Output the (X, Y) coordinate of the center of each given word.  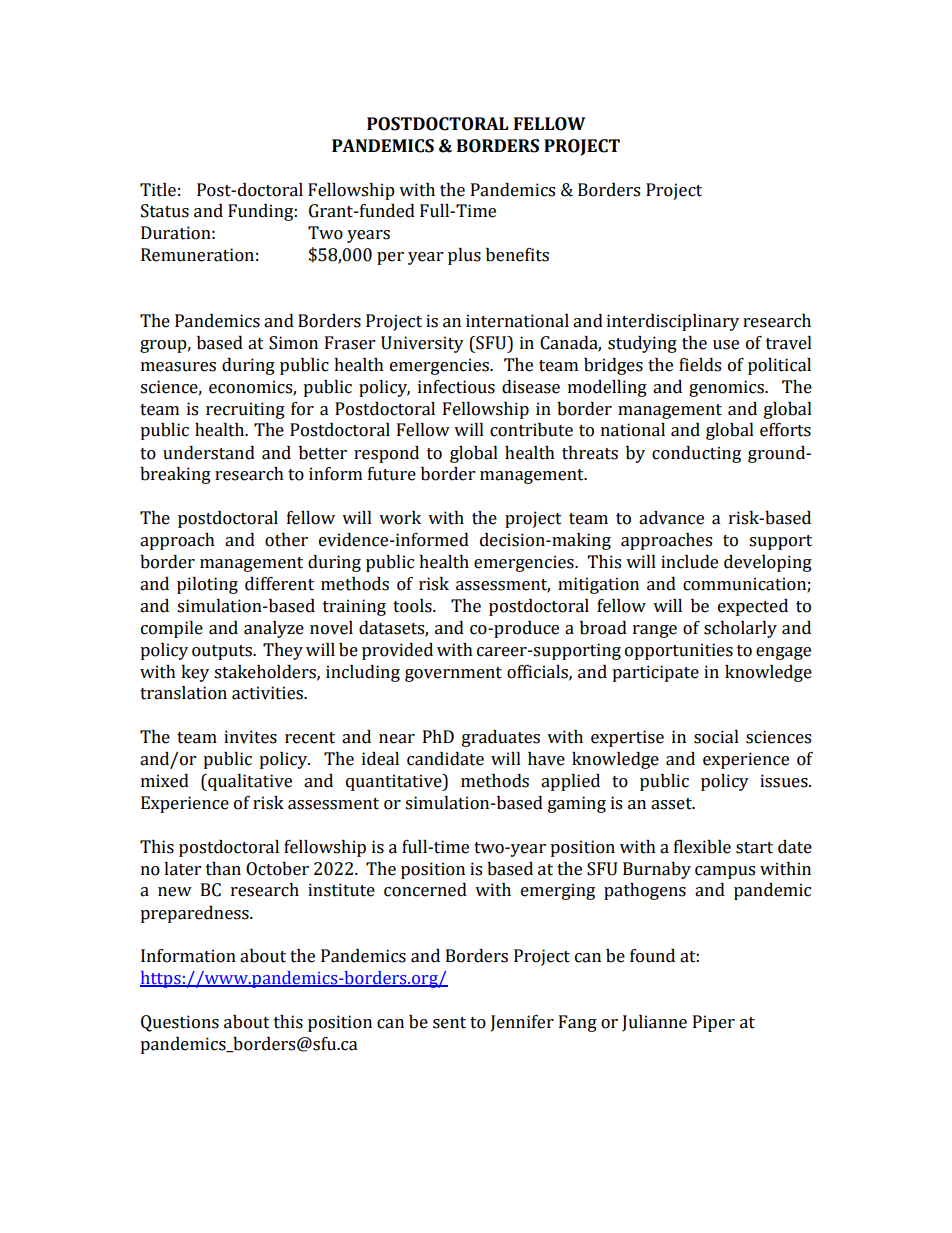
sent (449, 1023)
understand (209, 453)
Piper (714, 1023)
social (716, 737)
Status (165, 211)
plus (464, 256)
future (392, 474)
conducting (696, 454)
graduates (501, 738)
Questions (180, 1023)
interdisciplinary (673, 322)
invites (250, 737)
